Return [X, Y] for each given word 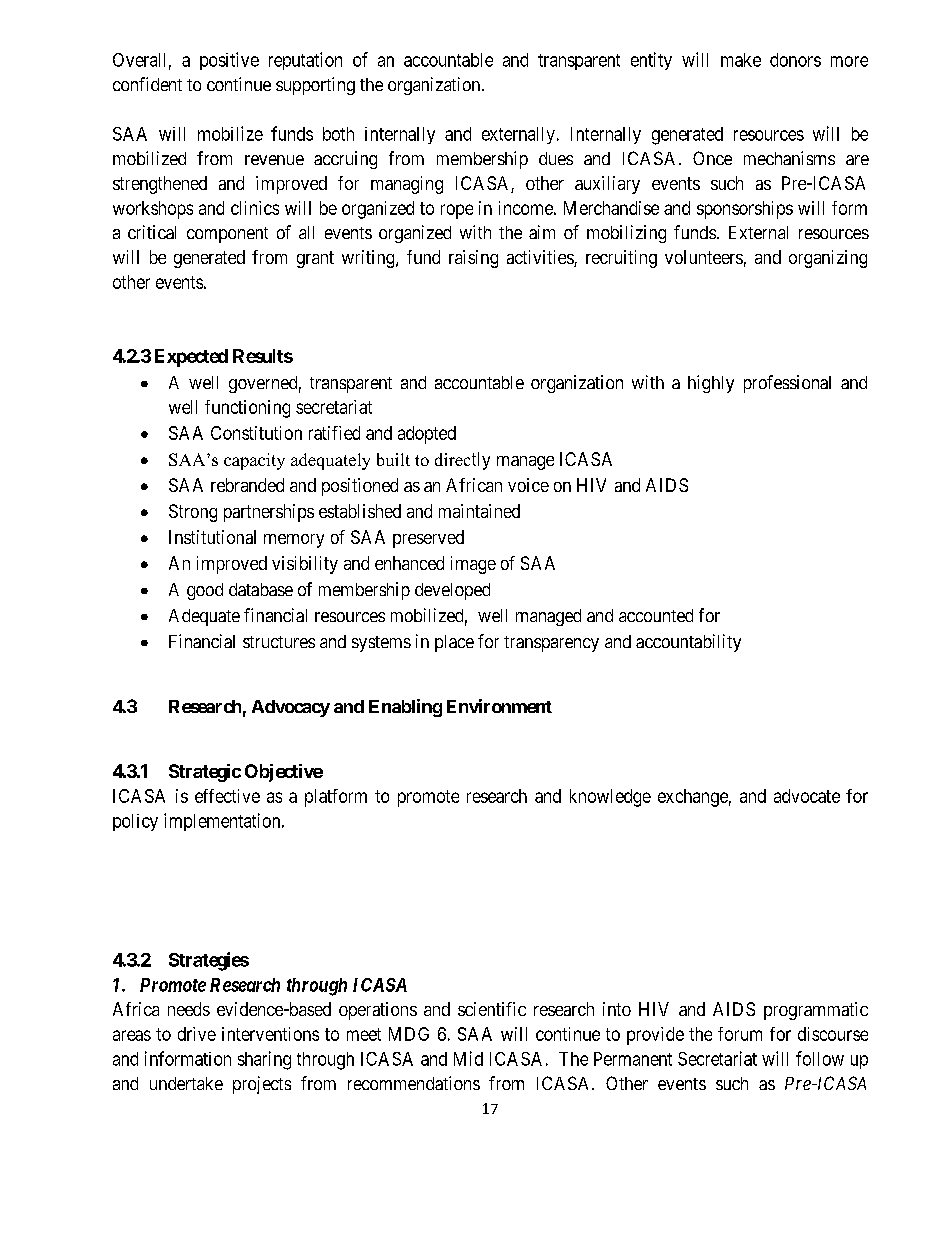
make [741, 60]
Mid [468, 1058]
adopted [427, 435]
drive [197, 1034]
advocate [807, 796]
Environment [499, 706]
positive [229, 61]
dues [556, 158]
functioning [247, 409]
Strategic [205, 773]
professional [787, 384]
